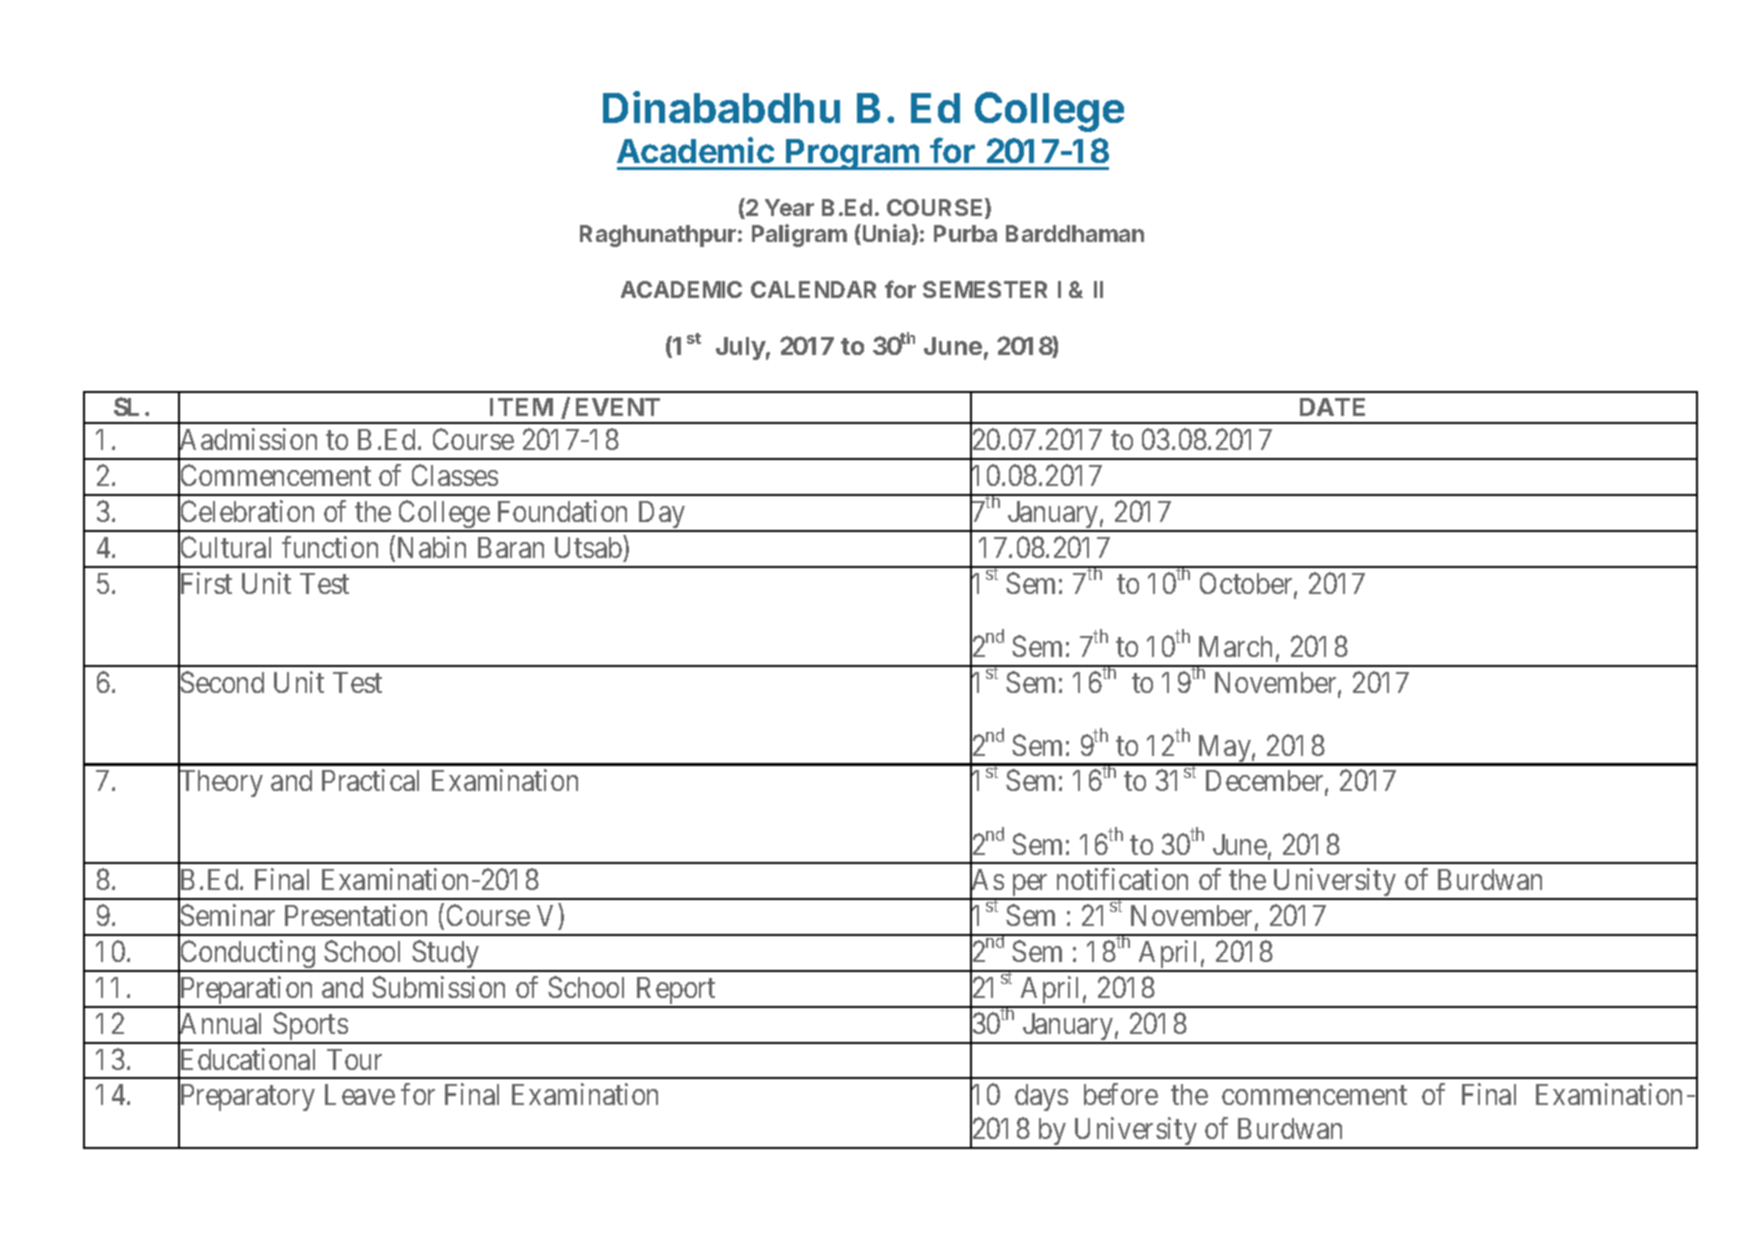 The image size is (1763, 1247). I want to click on SEMESTER, so click(985, 289).
